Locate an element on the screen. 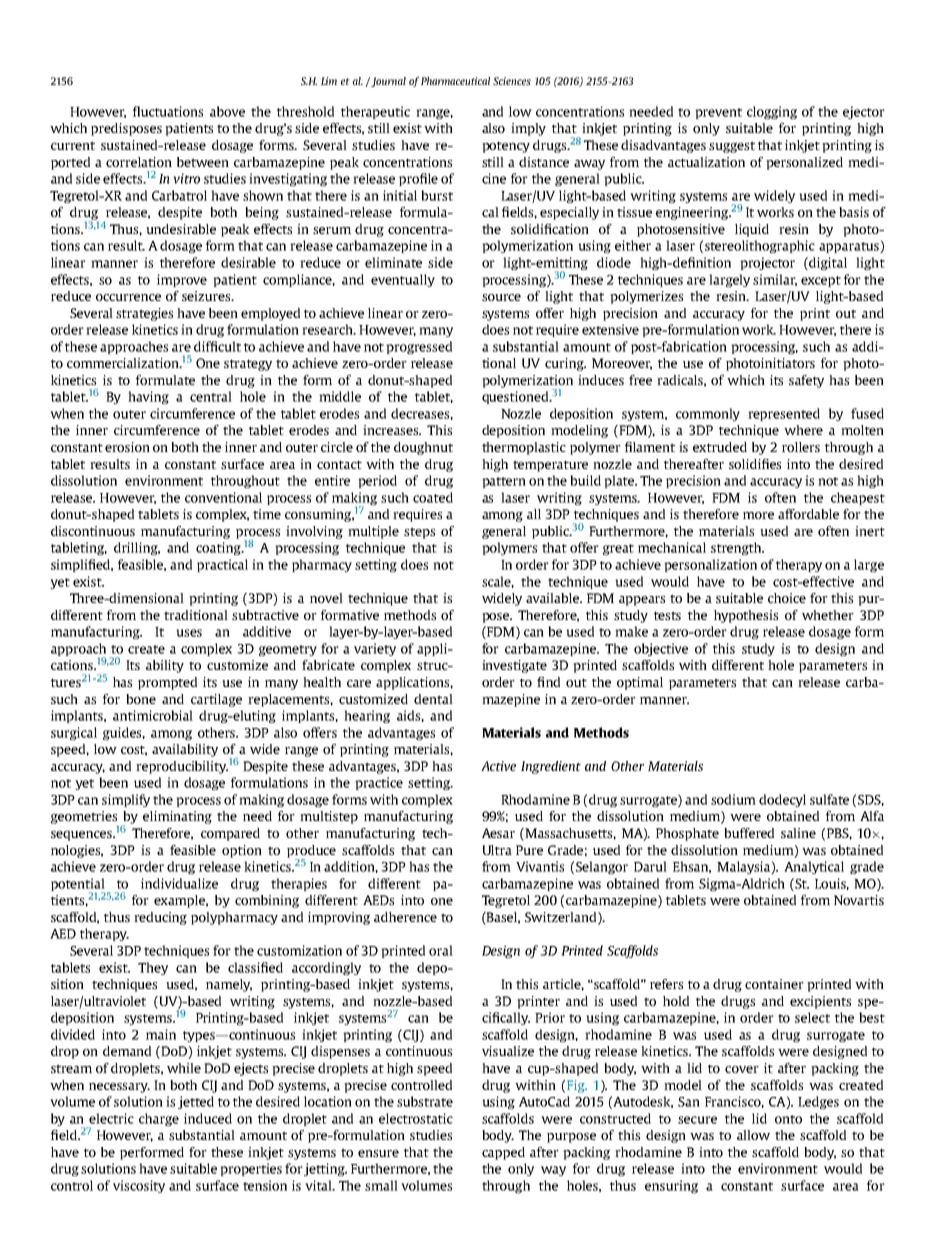  sodium is located at coordinates (733, 799).
